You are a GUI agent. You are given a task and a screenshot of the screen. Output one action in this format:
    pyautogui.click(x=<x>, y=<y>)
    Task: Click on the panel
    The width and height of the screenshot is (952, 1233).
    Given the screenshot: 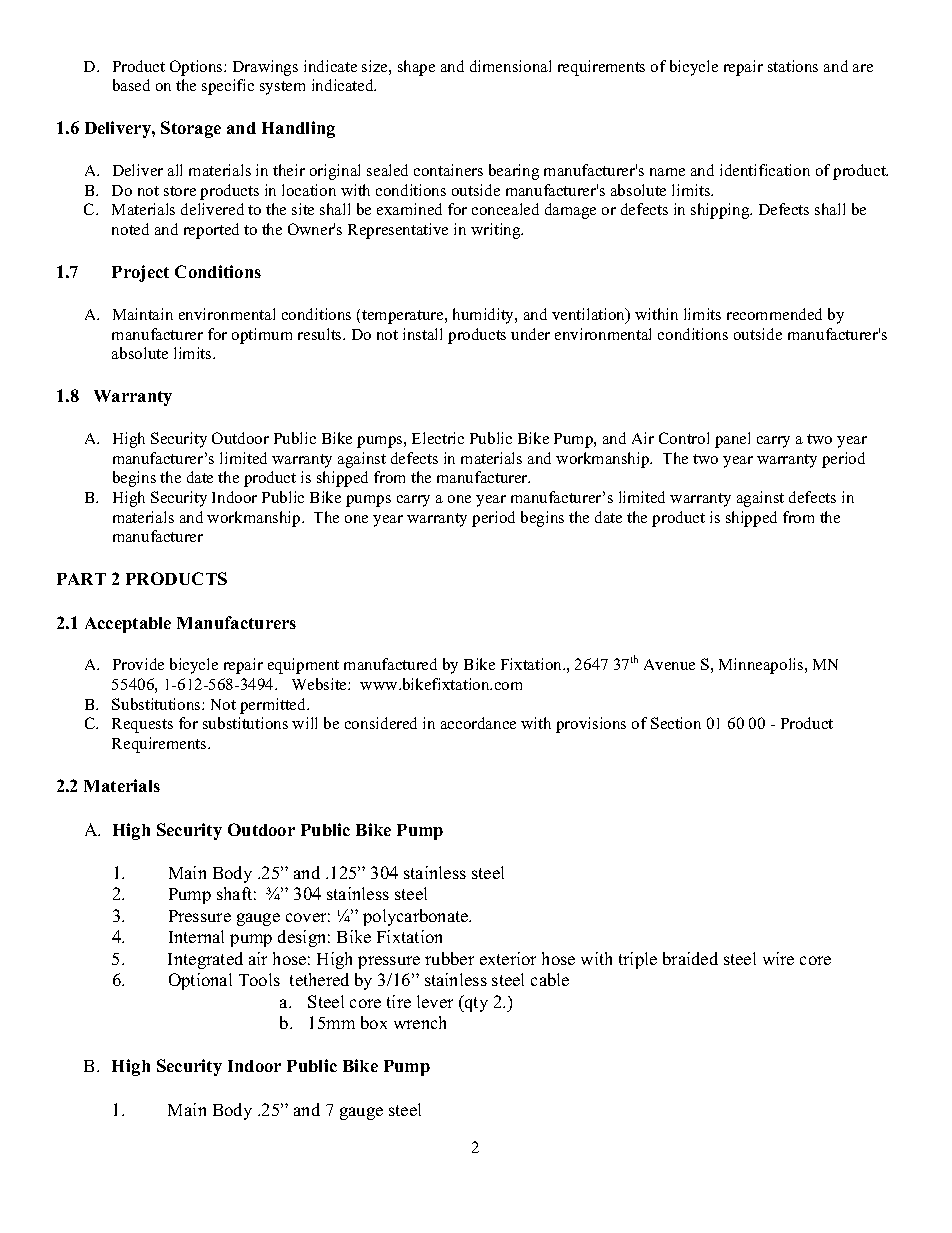 What is the action you would take?
    pyautogui.click(x=732, y=440)
